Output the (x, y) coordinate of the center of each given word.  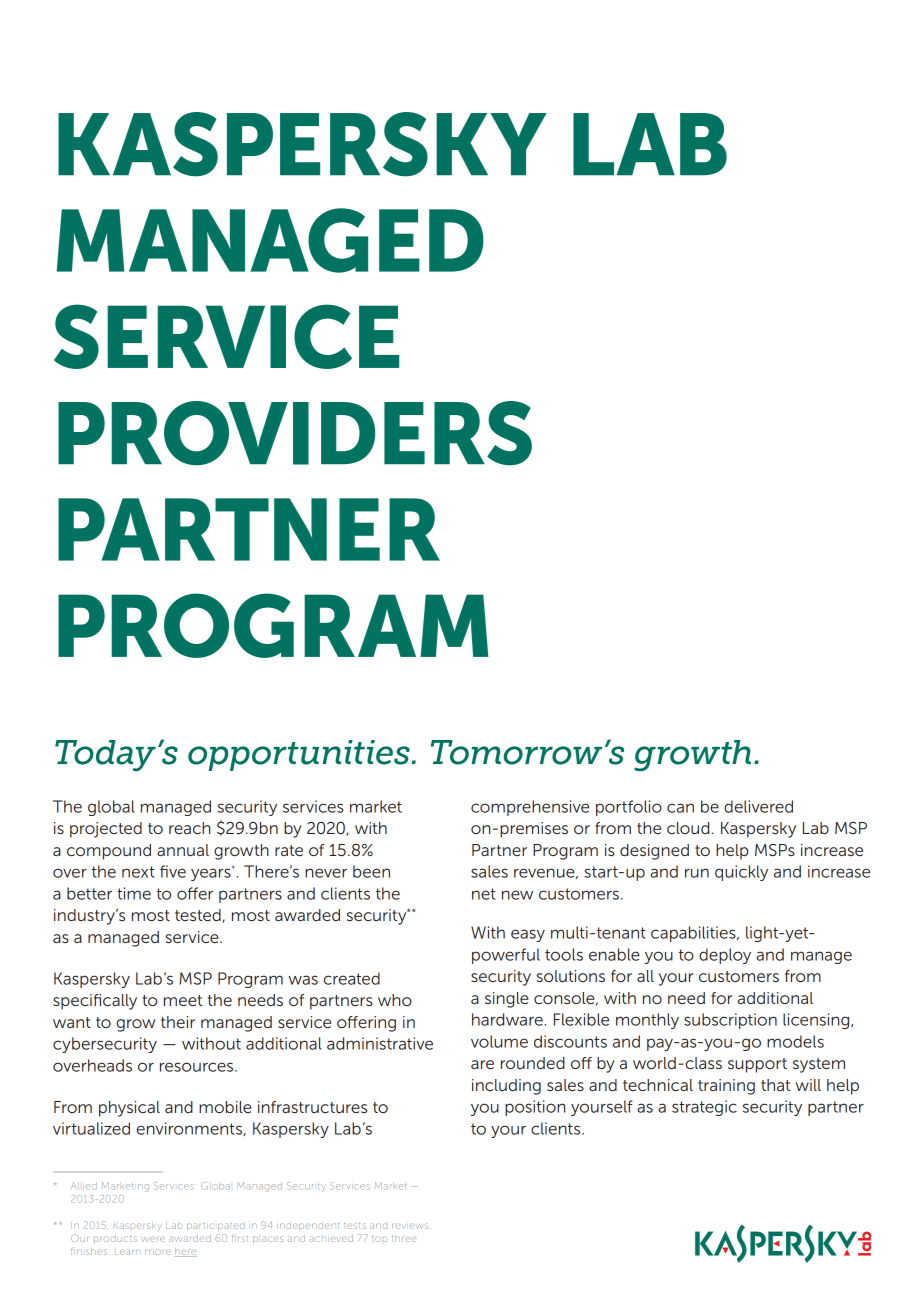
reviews (410, 1226)
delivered (758, 806)
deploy (725, 956)
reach (189, 828)
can (680, 808)
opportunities (300, 755)
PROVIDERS (295, 433)
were (153, 1239)
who (395, 1000)
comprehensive (530, 808)
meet (183, 1000)
